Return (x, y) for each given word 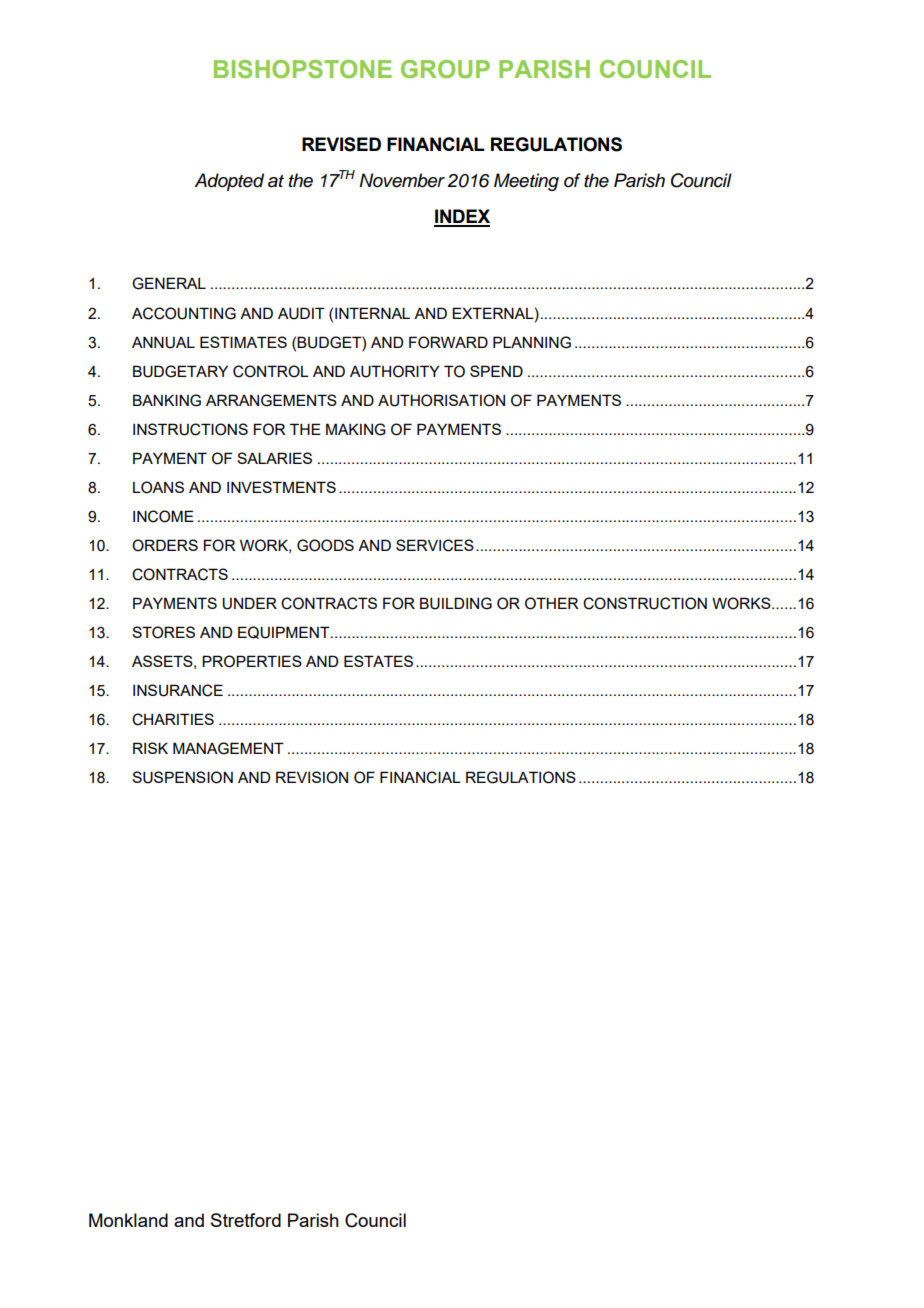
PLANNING (532, 342)
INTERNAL (372, 313)
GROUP (445, 69)
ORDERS (165, 545)
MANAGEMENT (228, 748)
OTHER (552, 603)
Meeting (526, 182)
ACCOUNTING (184, 313)
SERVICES (435, 545)
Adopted (229, 182)
